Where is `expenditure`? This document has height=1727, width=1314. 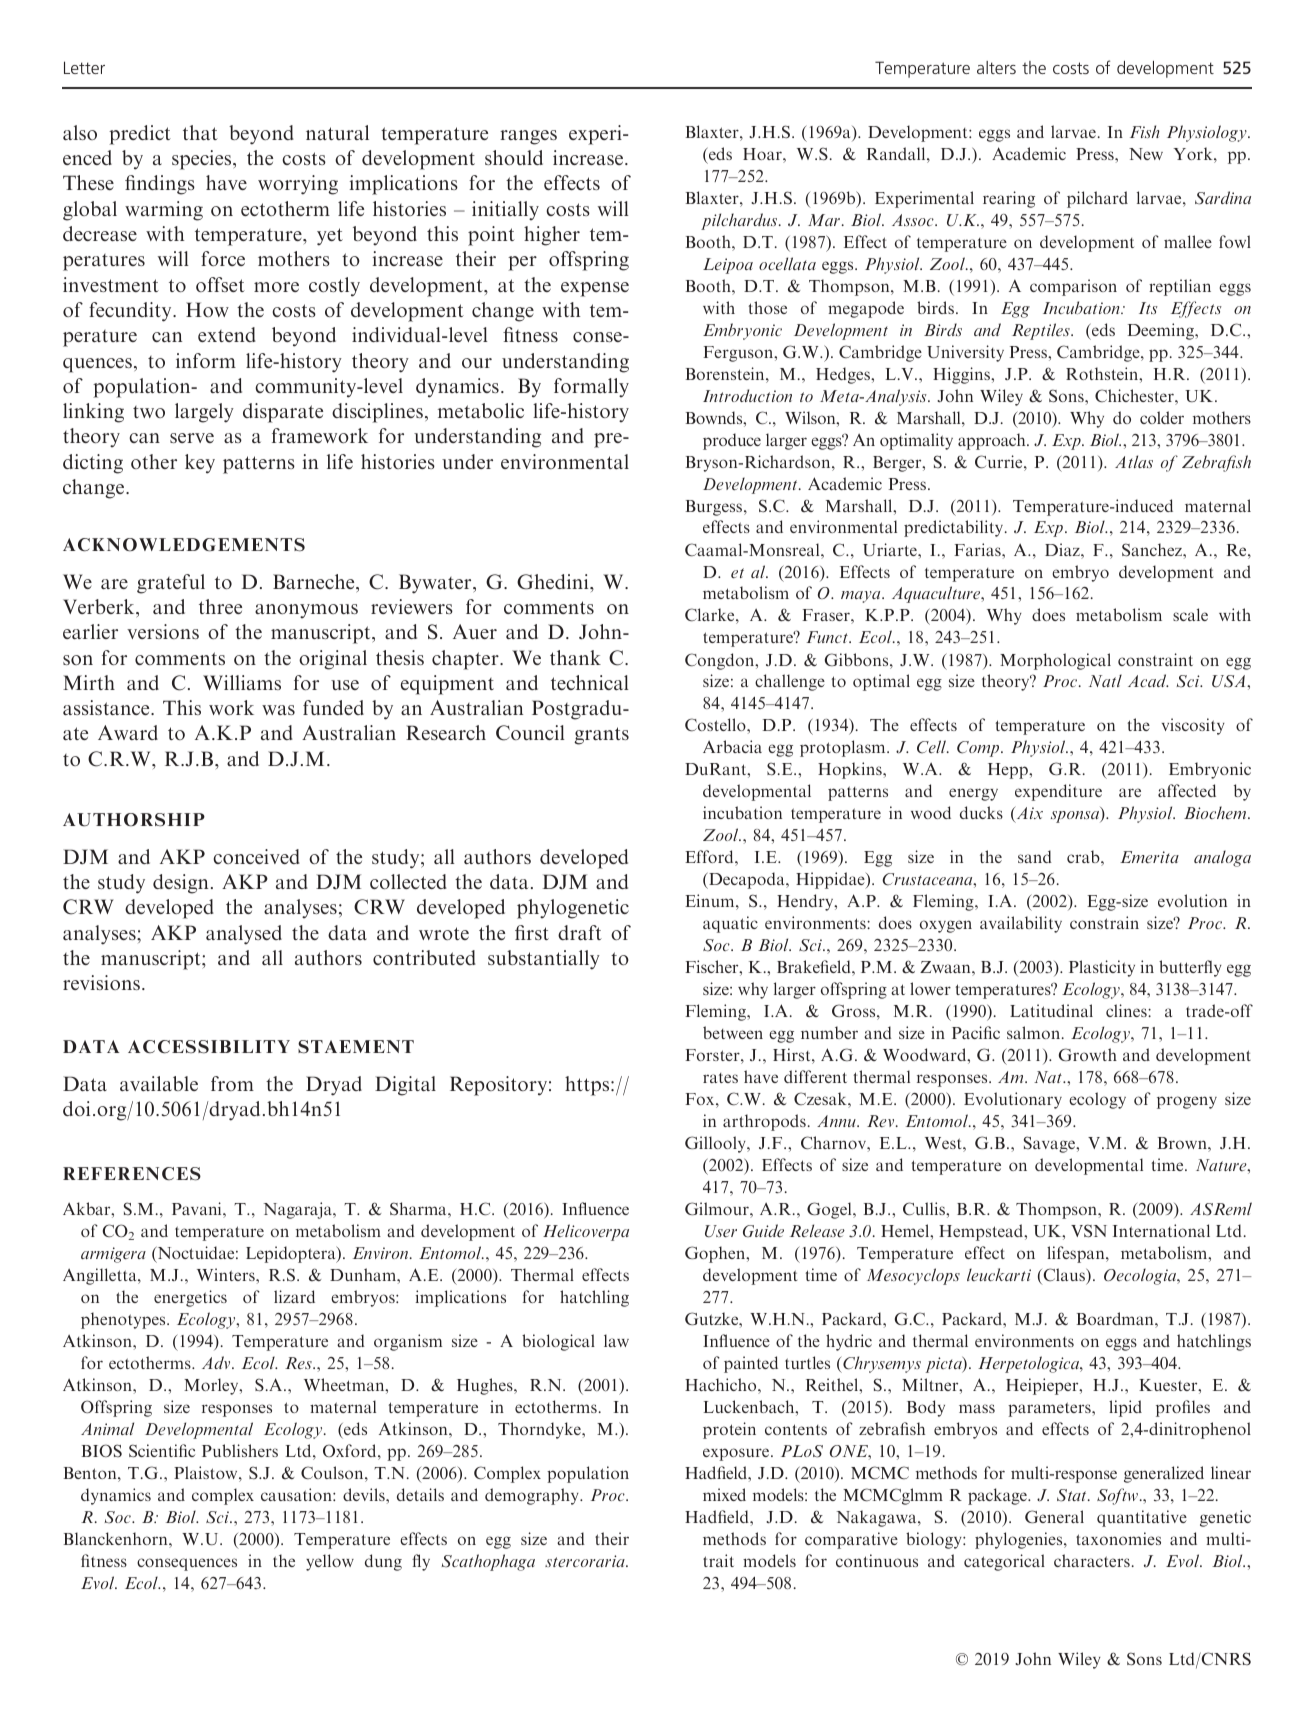
expenditure is located at coordinates (1058, 792).
